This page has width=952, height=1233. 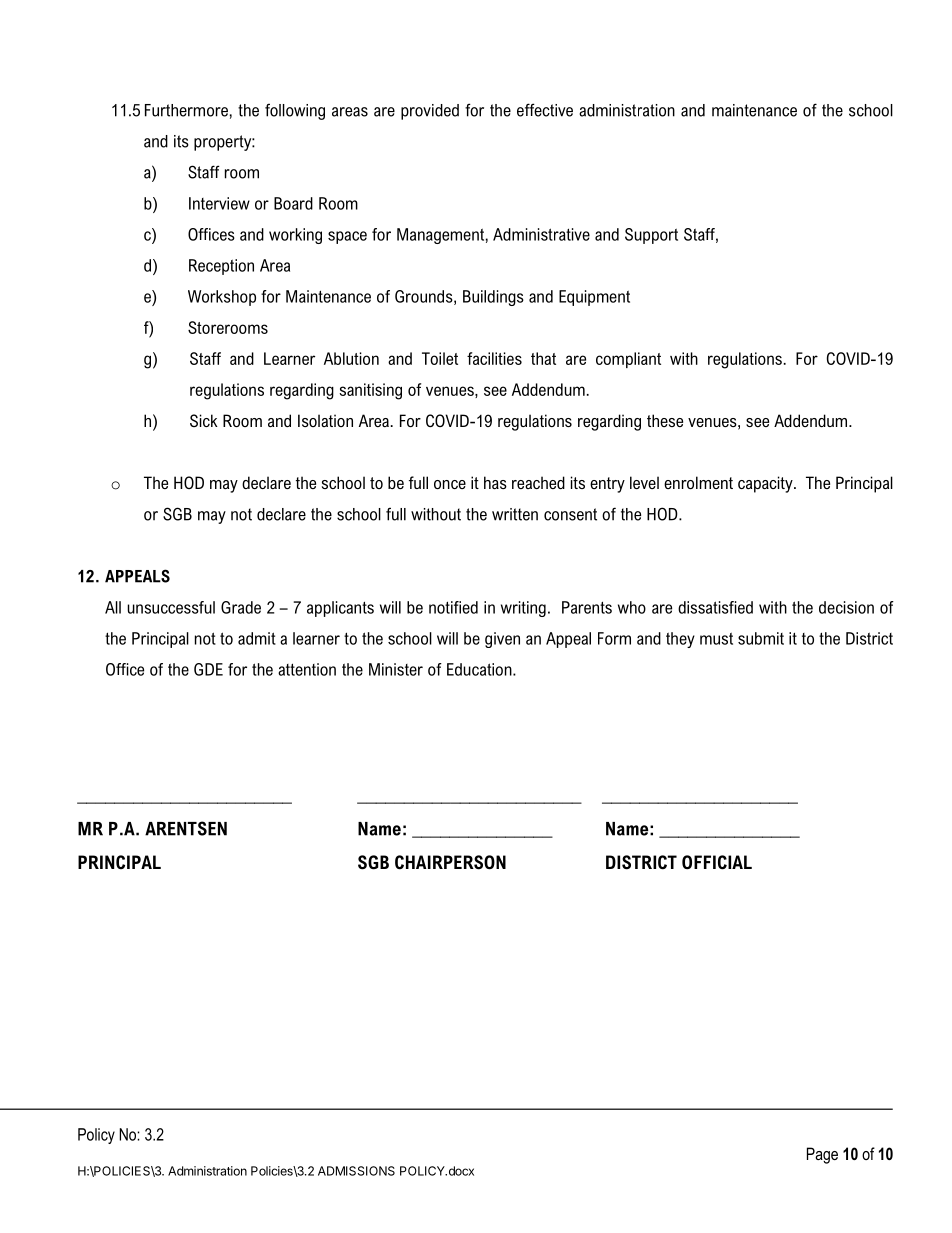 I want to click on given, so click(x=502, y=640).
